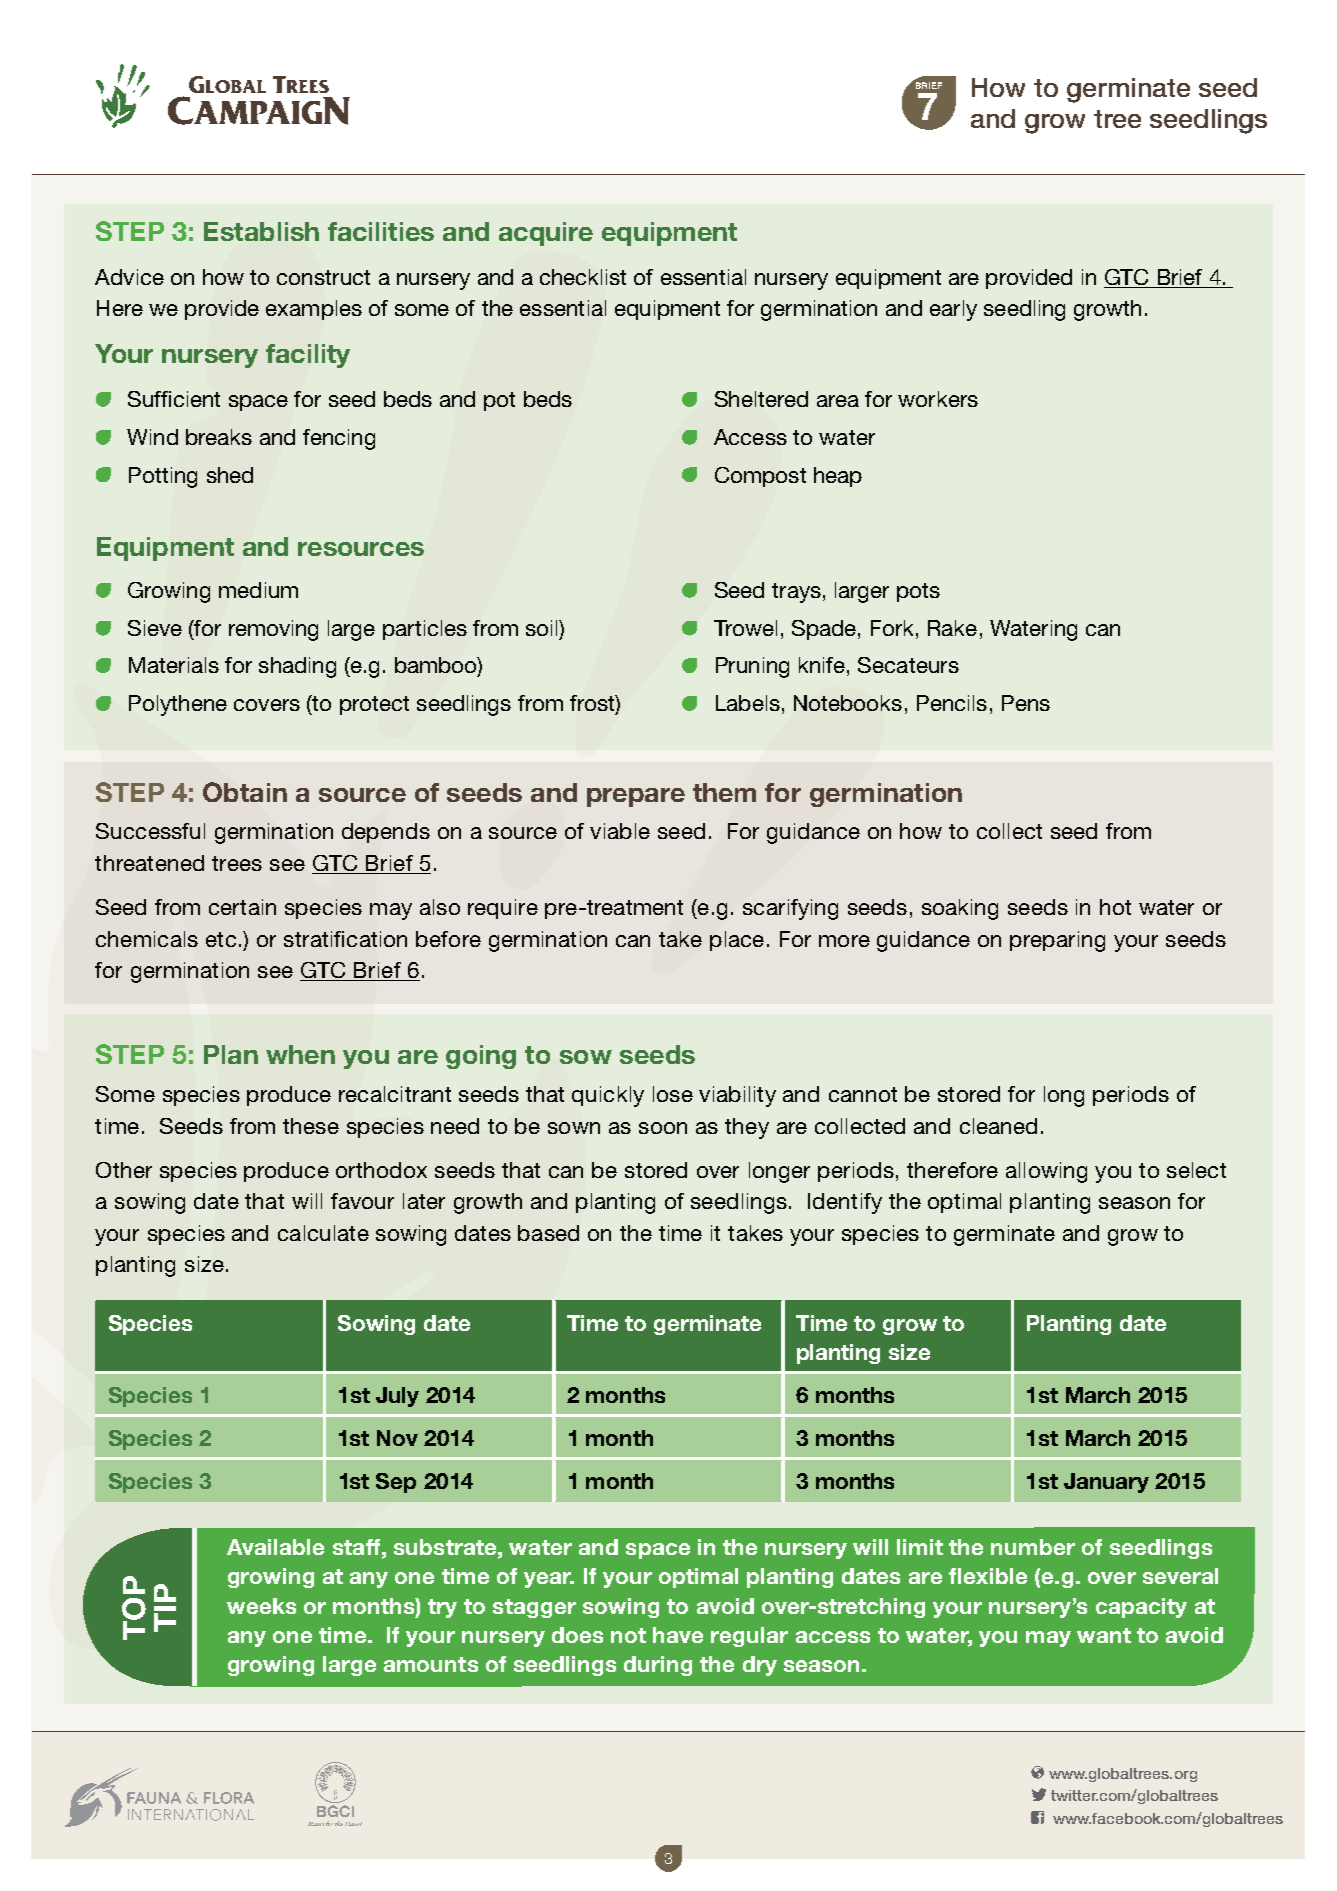  I want to click on allowing, so click(1046, 1172).
